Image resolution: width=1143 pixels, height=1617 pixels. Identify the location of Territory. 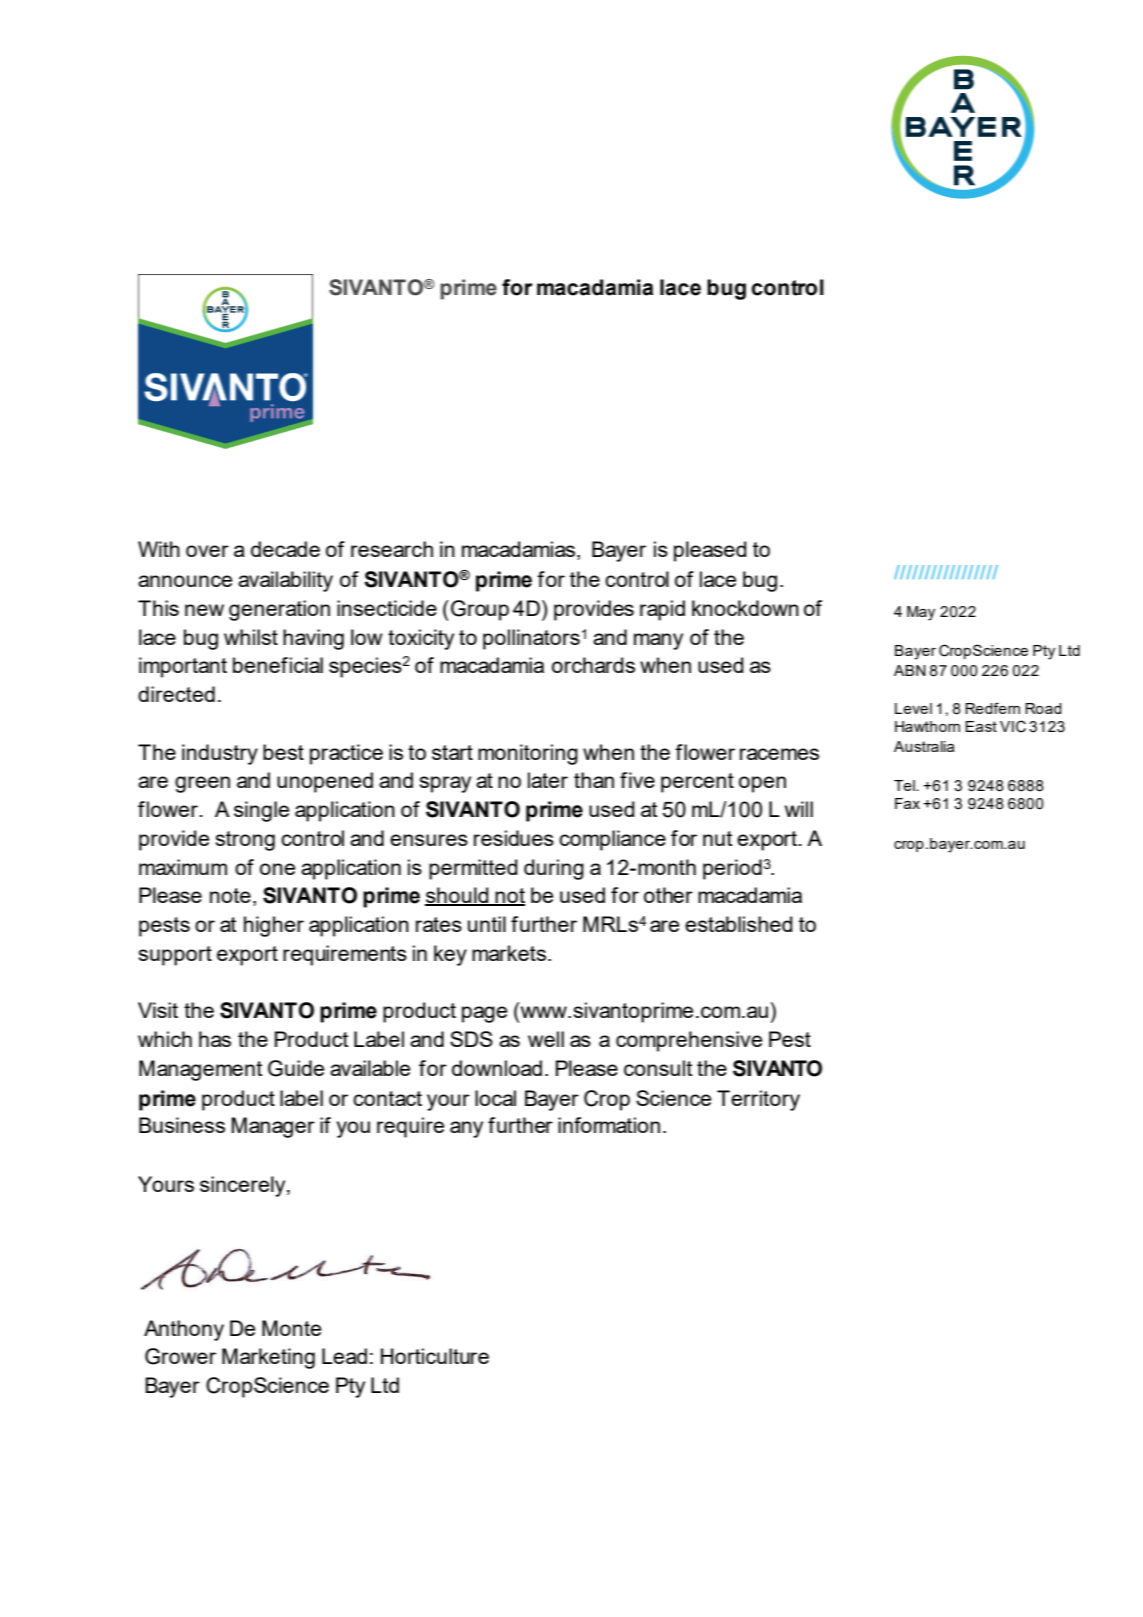
(758, 1100).
